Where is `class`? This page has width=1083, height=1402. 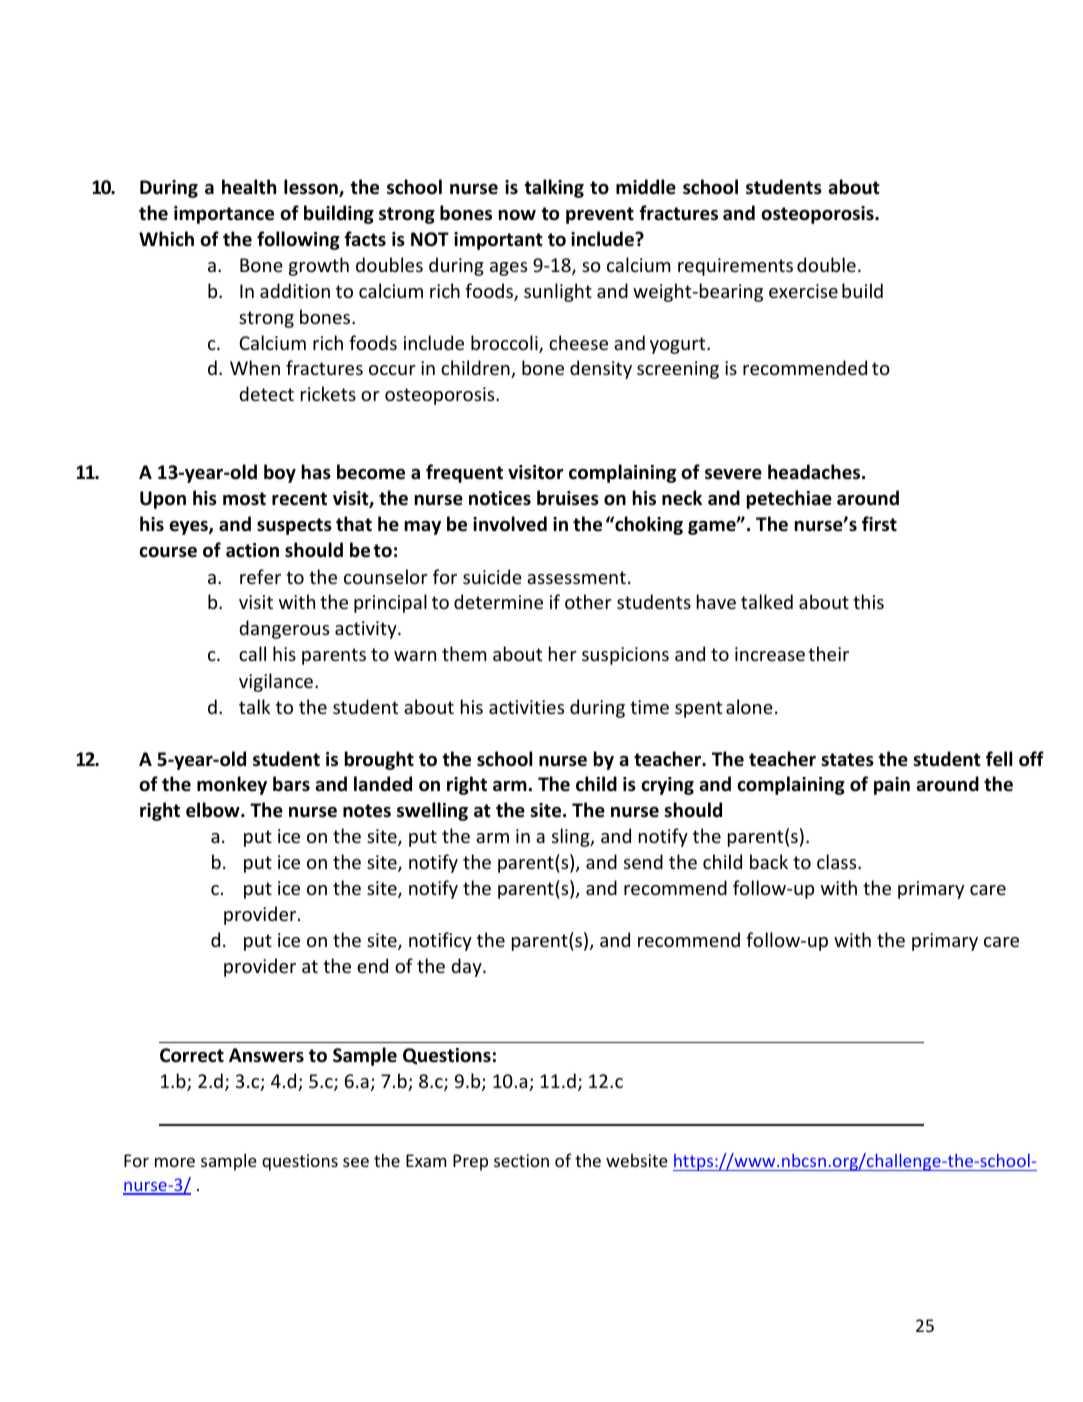 class is located at coordinates (838, 861).
